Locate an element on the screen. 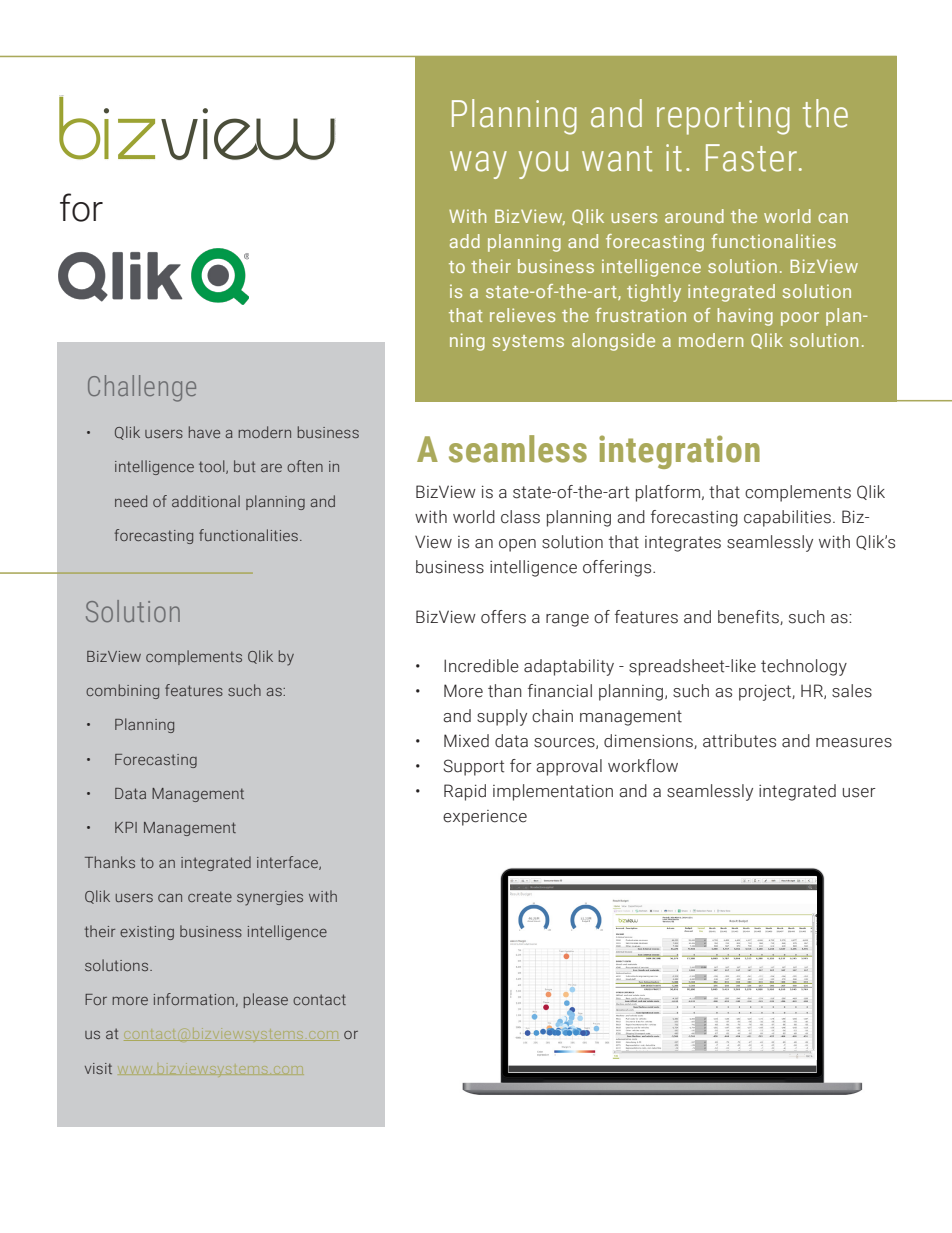 The width and height of the screenshot is (952, 1233). KPI is located at coordinates (126, 827).
